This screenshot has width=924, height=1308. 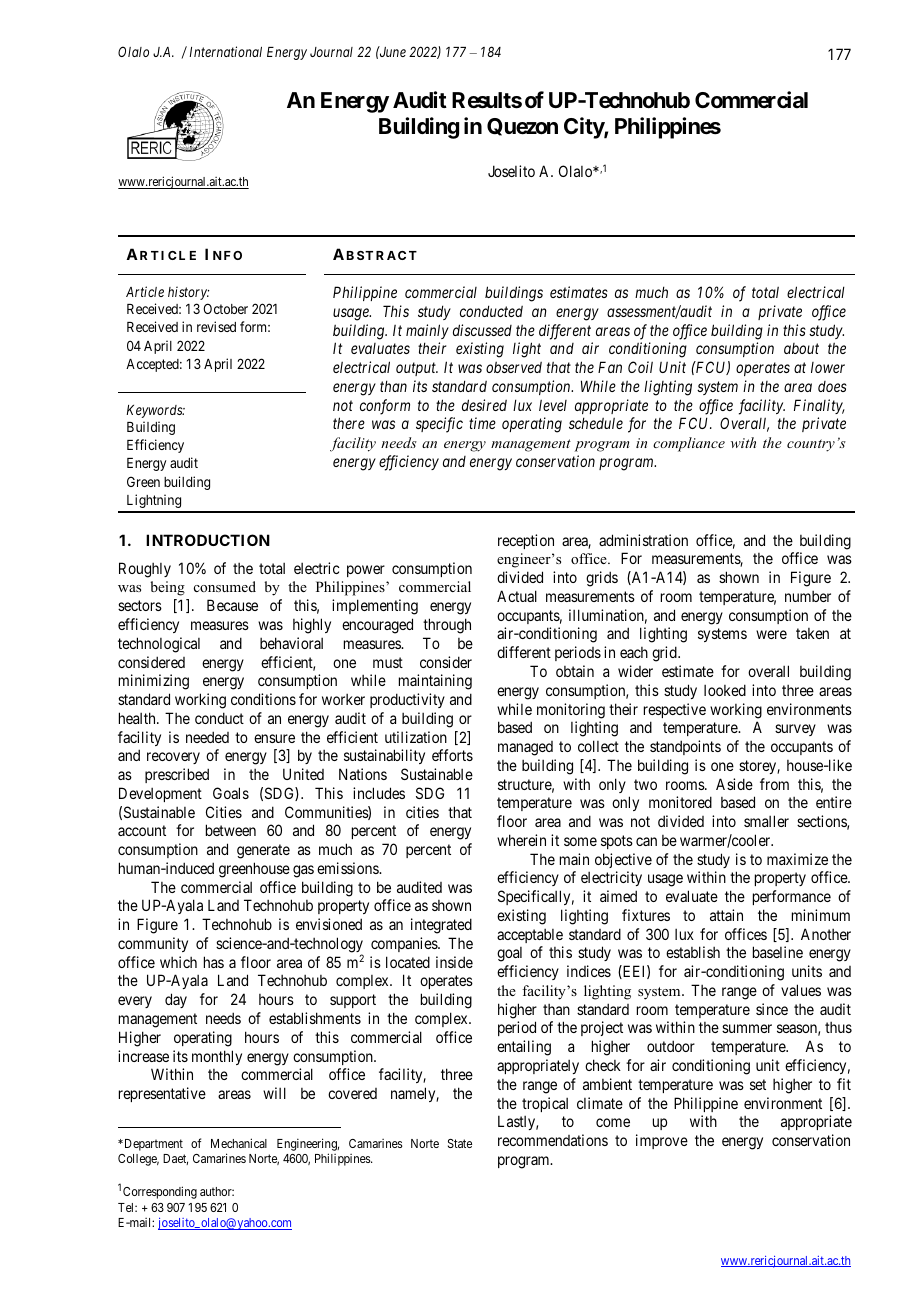 I want to click on International, so click(x=225, y=51).
